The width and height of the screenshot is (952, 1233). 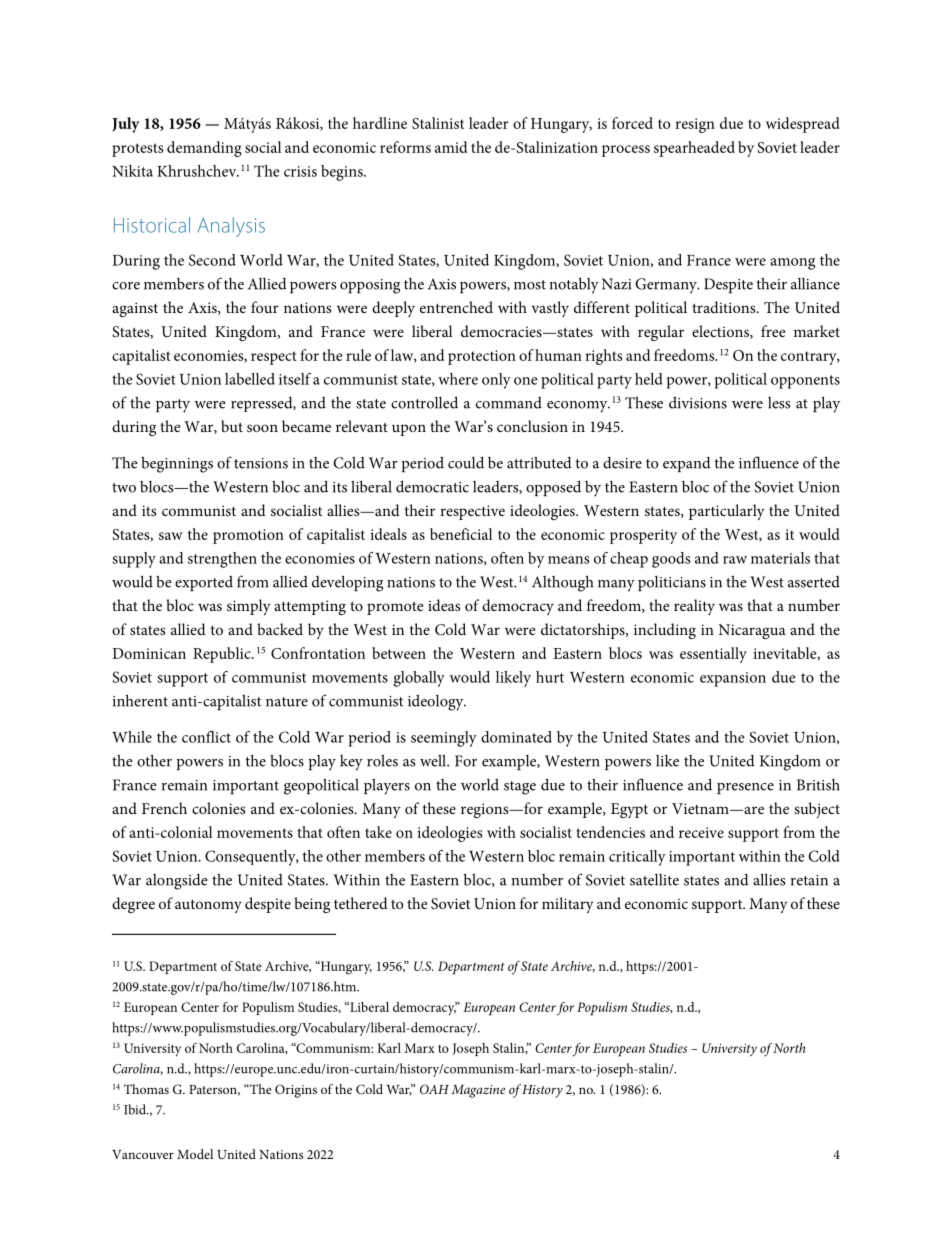 What do you see at coordinates (809, 880) in the screenshot?
I see `retain` at bounding box center [809, 880].
